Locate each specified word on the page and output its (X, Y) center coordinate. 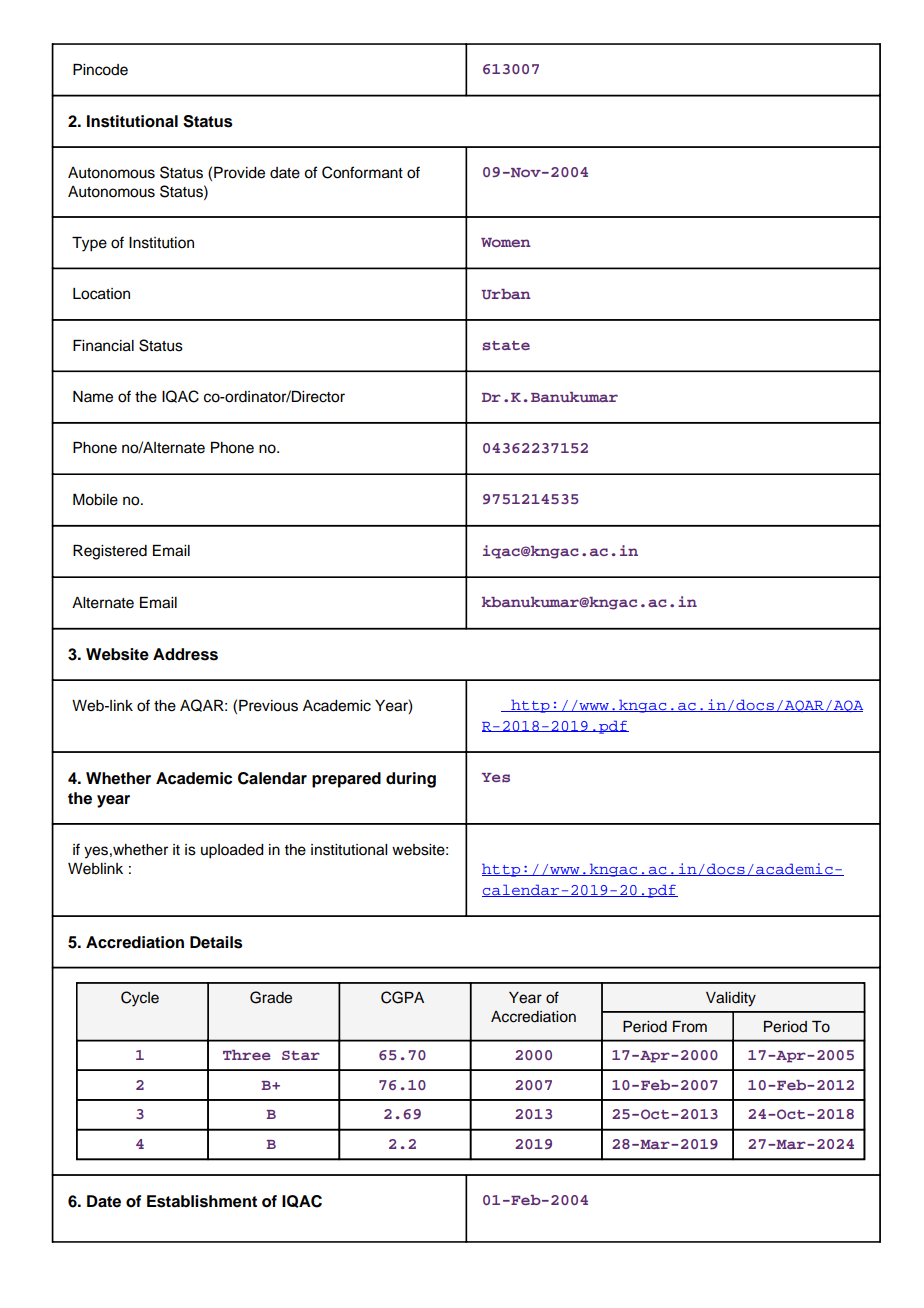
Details (216, 942)
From (690, 1027)
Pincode (100, 70)
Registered (110, 552)
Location (101, 294)
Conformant (362, 172)
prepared (346, 780)
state (506, 346)
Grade (271, 997)
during (411, 780)
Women (506, 242)
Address (185, 654)
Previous (268, 706)
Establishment (202, 1201)
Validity (731, 999)
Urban (506, 294)
